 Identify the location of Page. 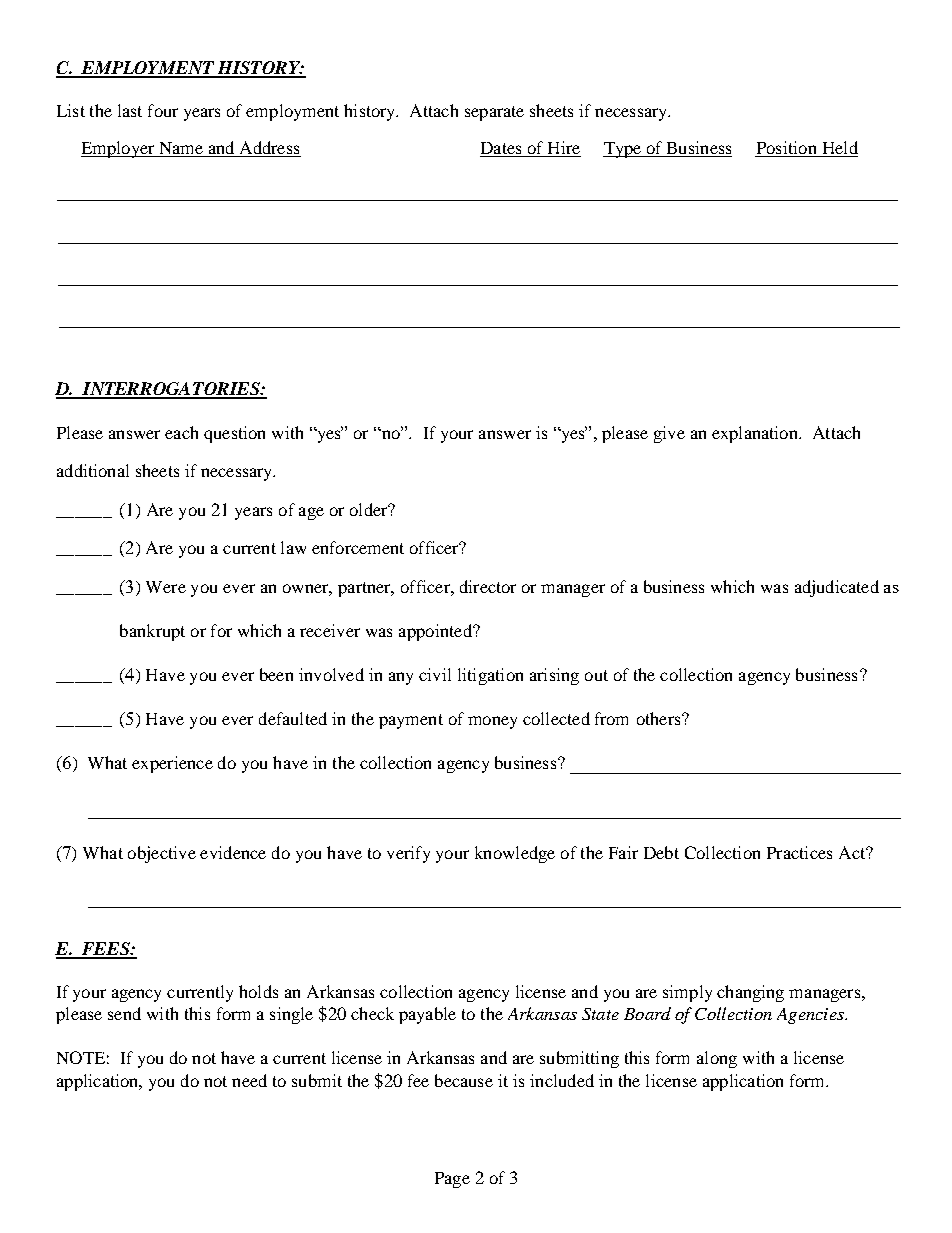
(452, 1180).
